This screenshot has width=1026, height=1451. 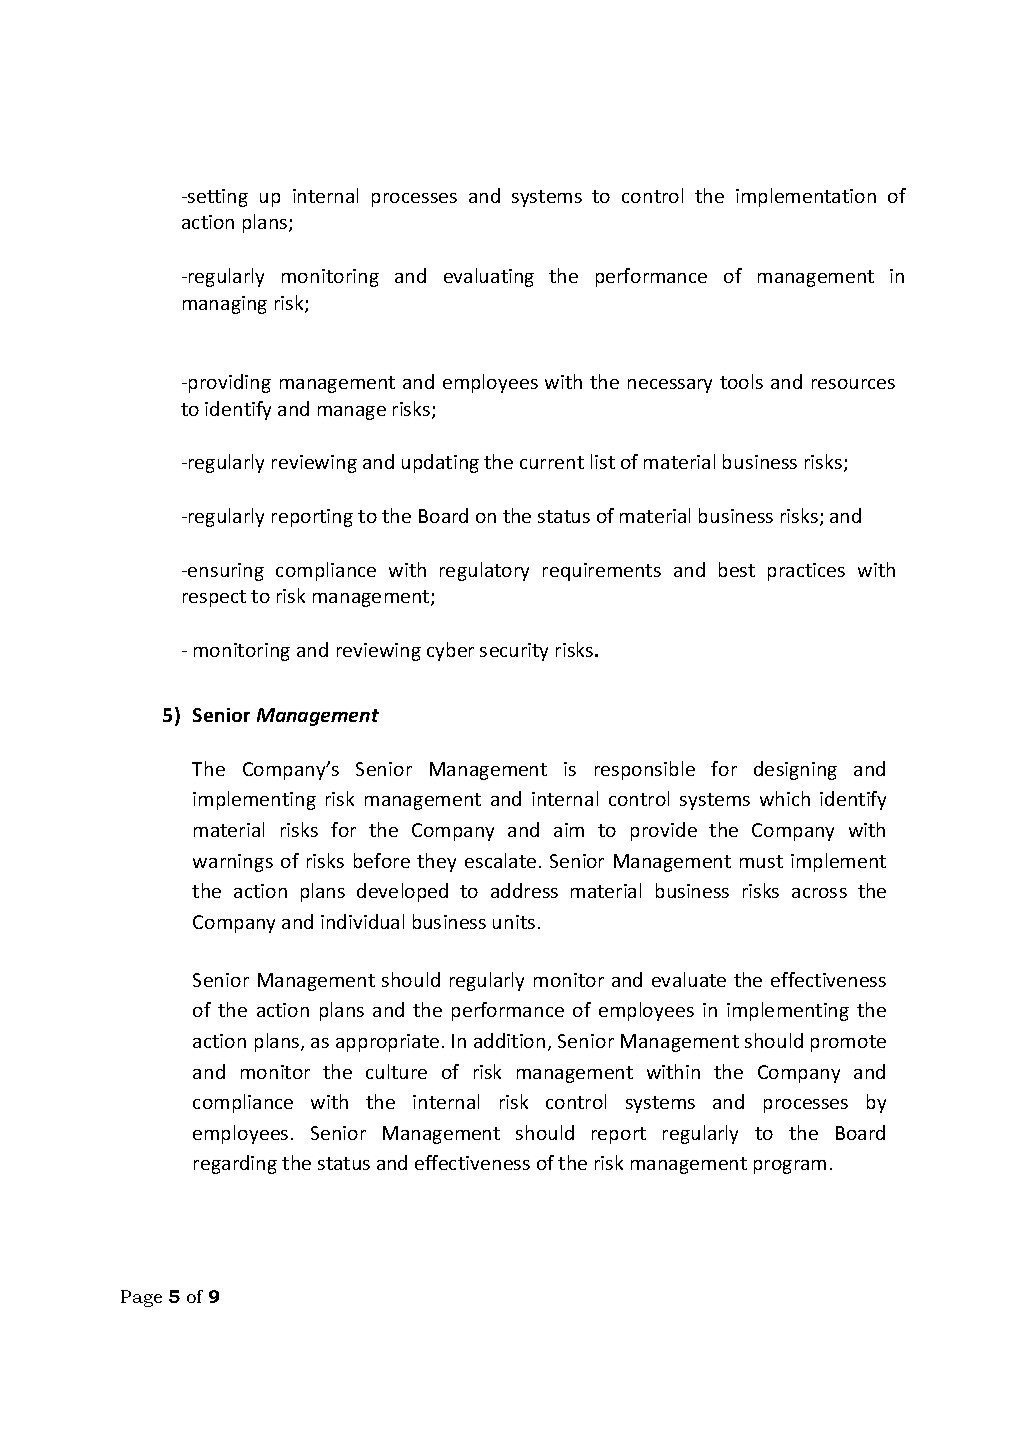 What do you see at coordinates (387, 1043) in the screenshot?
I see `appropriate` at bounding box center [387, 1043].
